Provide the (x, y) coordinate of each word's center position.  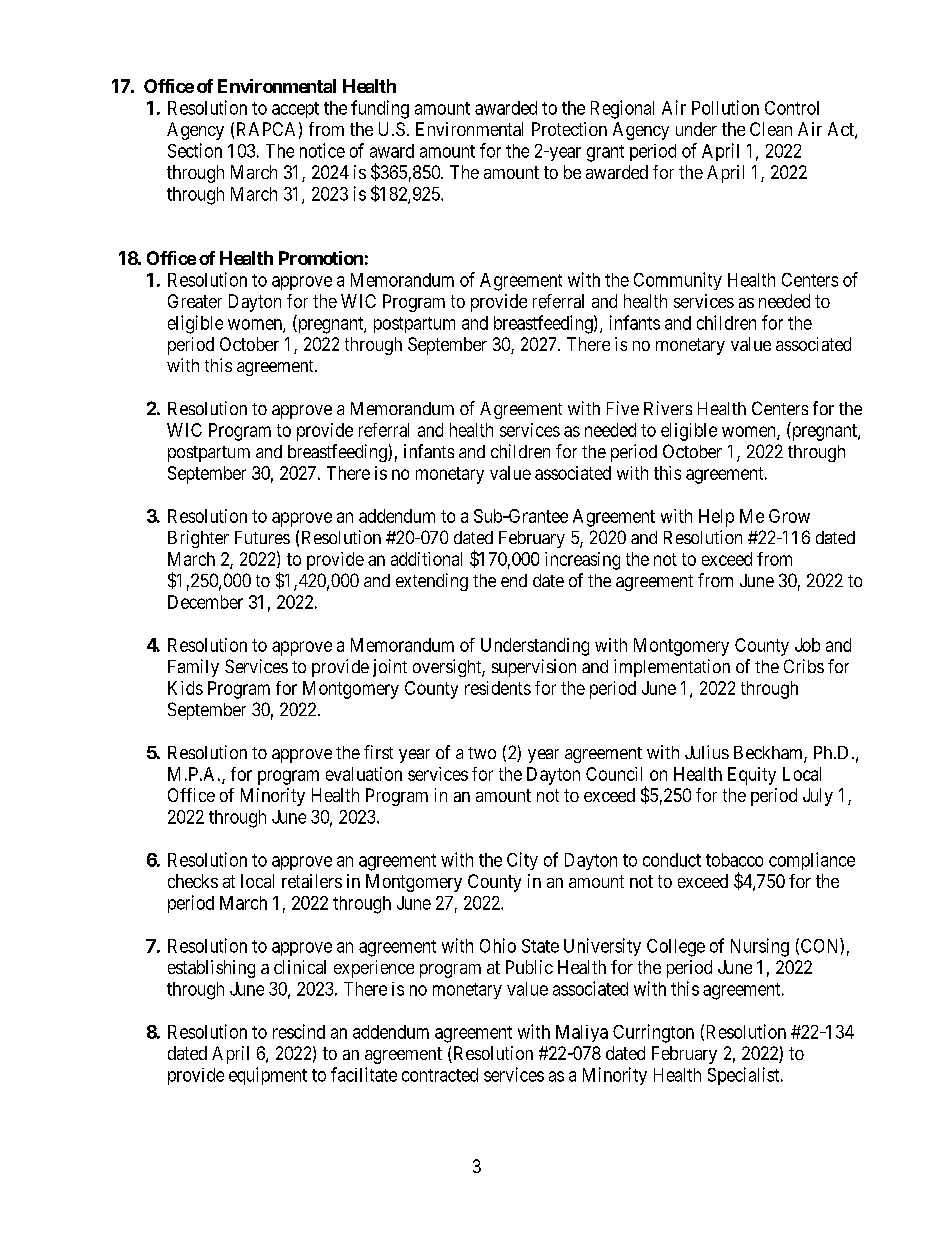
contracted (440, 1075)
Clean (771, 129)
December (205, 602)
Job (807, 645)
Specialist (745, 1076)
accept (295, 110)
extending (432, 582)
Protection (569, 129)
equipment (268, 1076)
